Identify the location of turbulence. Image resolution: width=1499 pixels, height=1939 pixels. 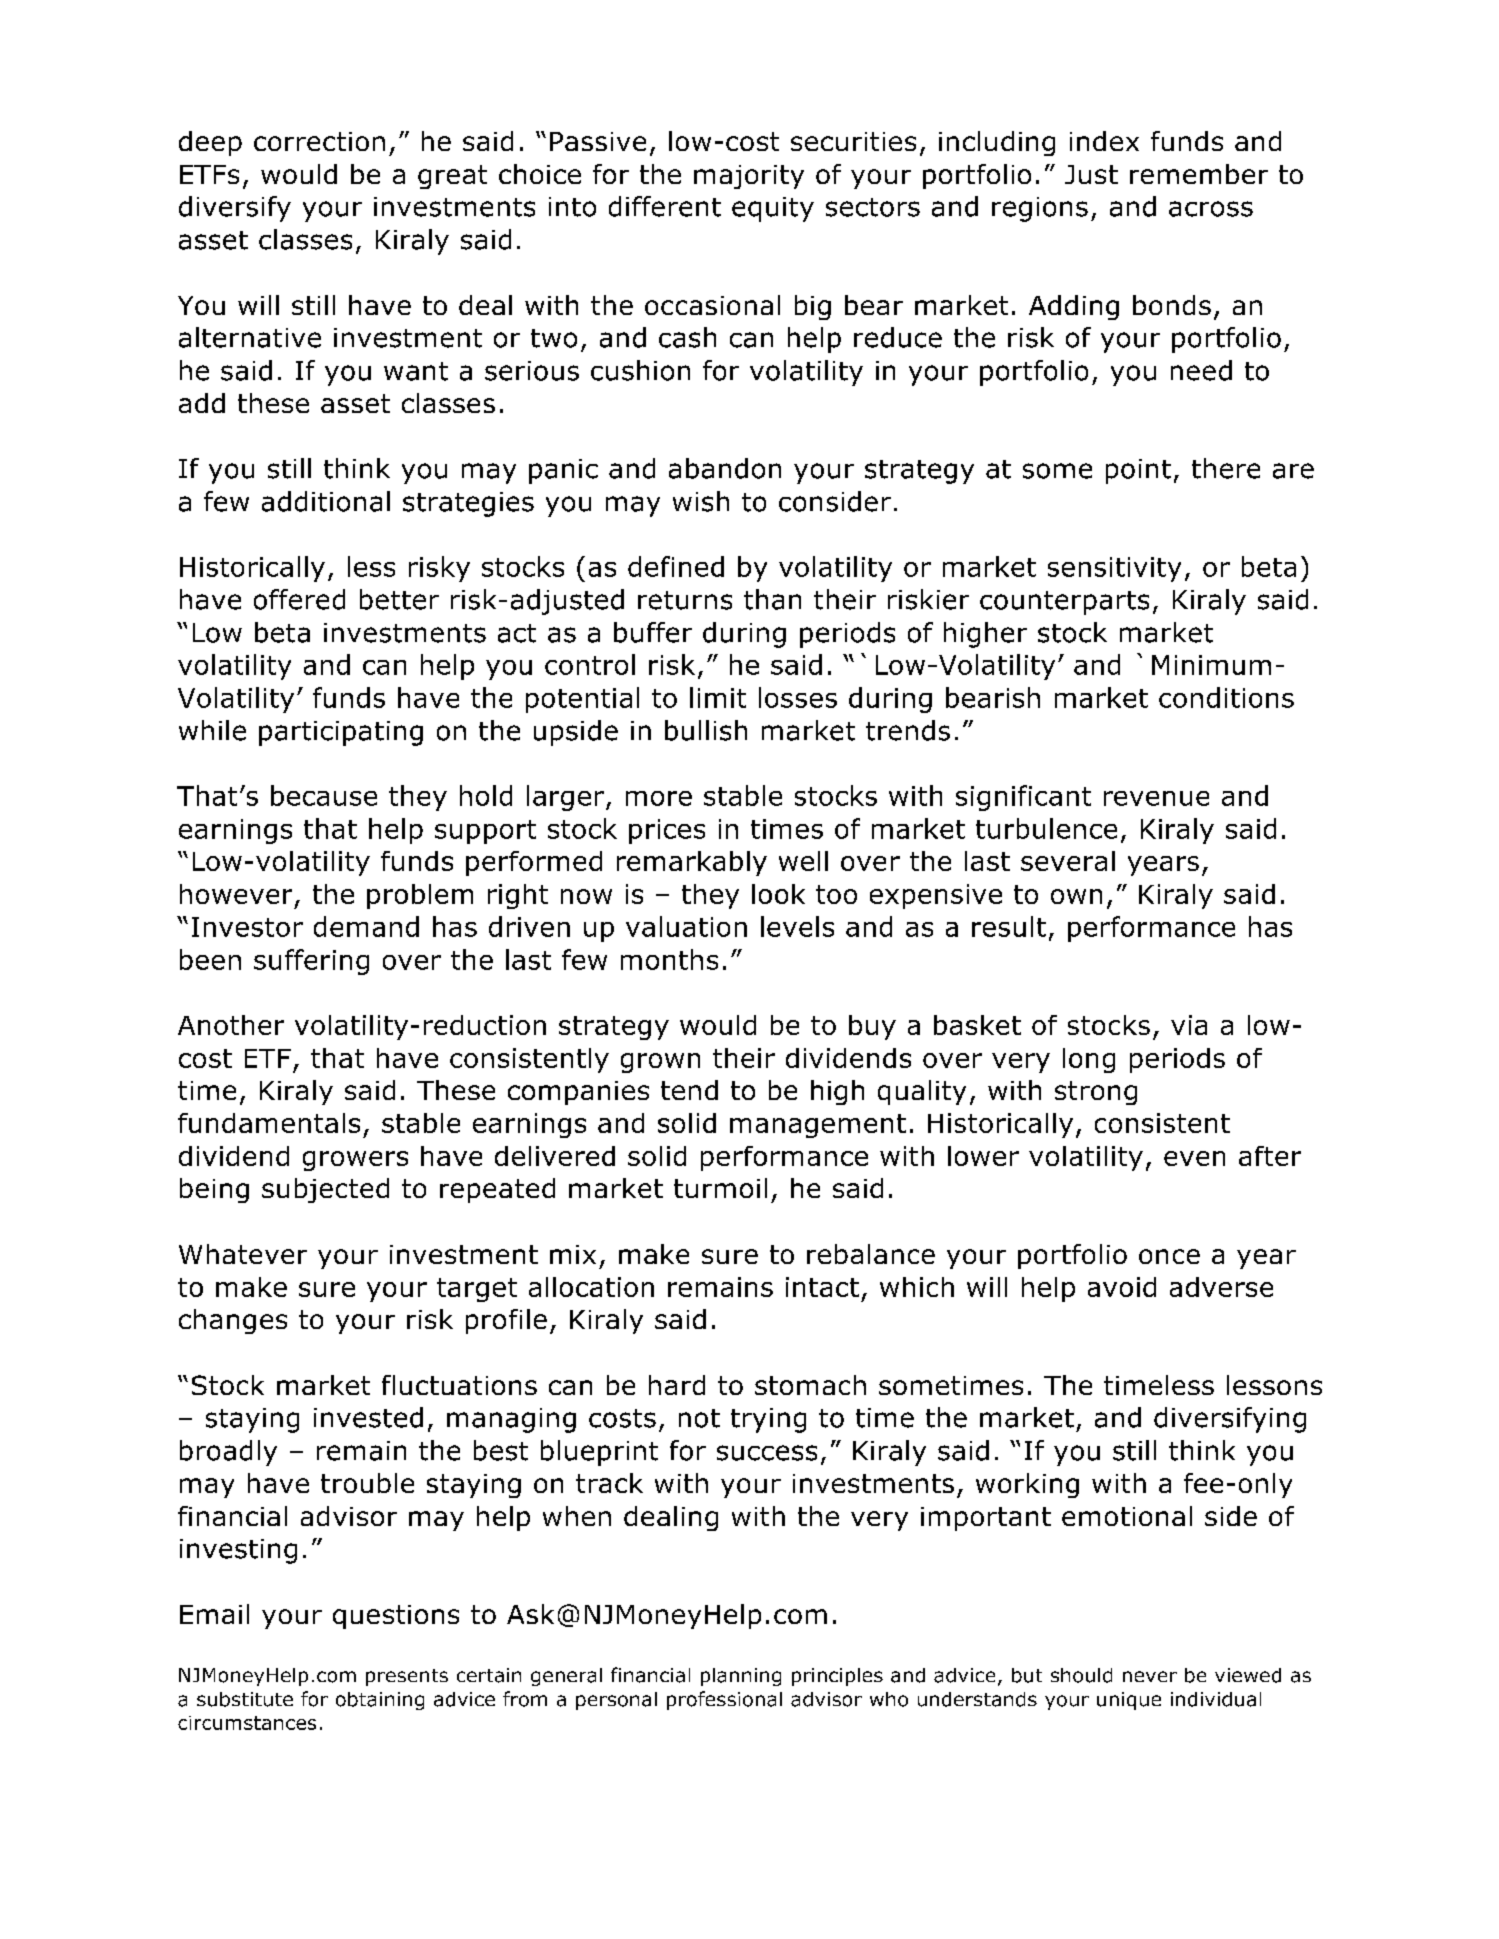
(1046, 828).
